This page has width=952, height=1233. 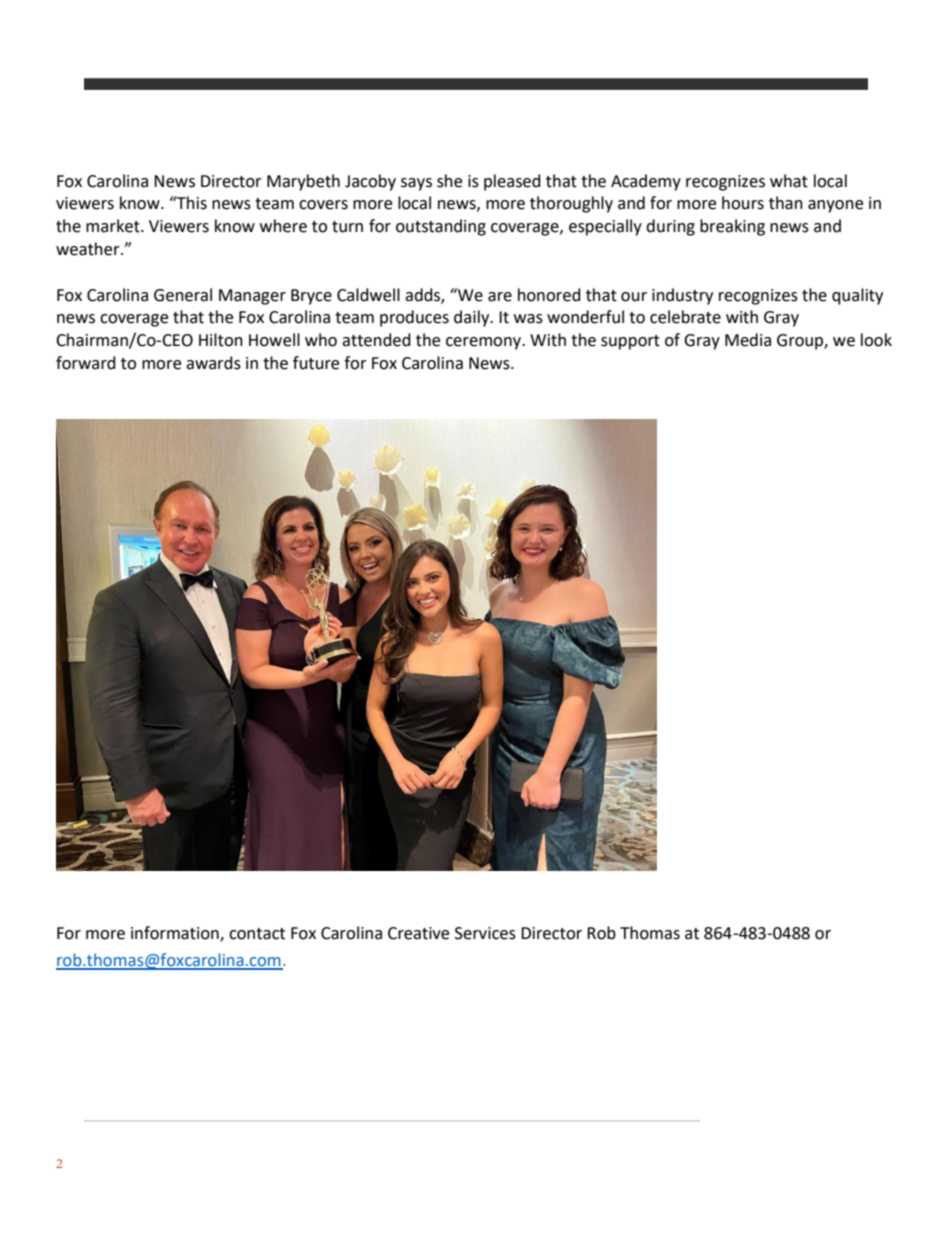 What do you see at coordinates (485, 343) in the page?
I see `ceremony` at bounding box center [485, 343].
